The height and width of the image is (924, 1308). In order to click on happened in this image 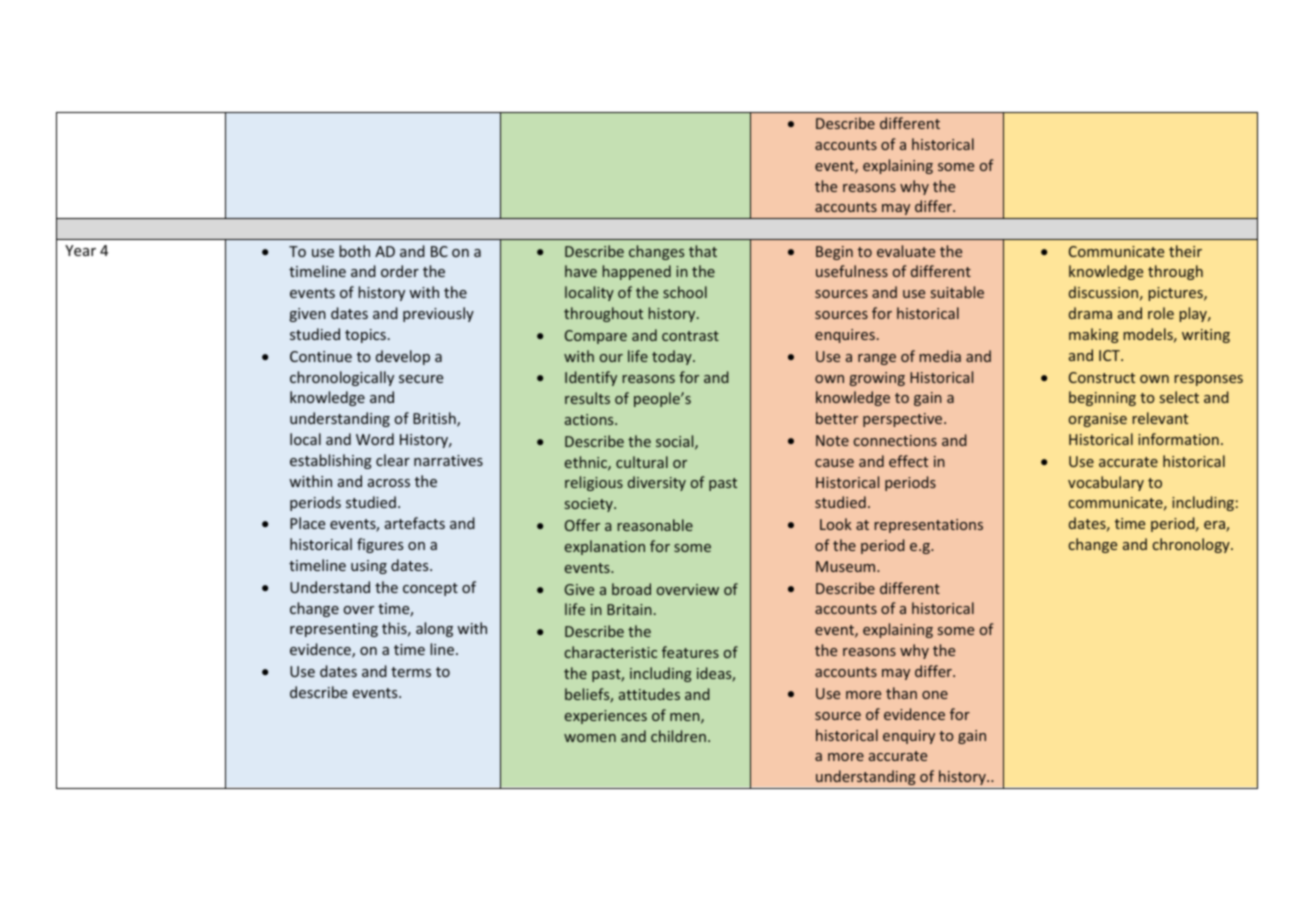, I will do `click(637, 272)`.
